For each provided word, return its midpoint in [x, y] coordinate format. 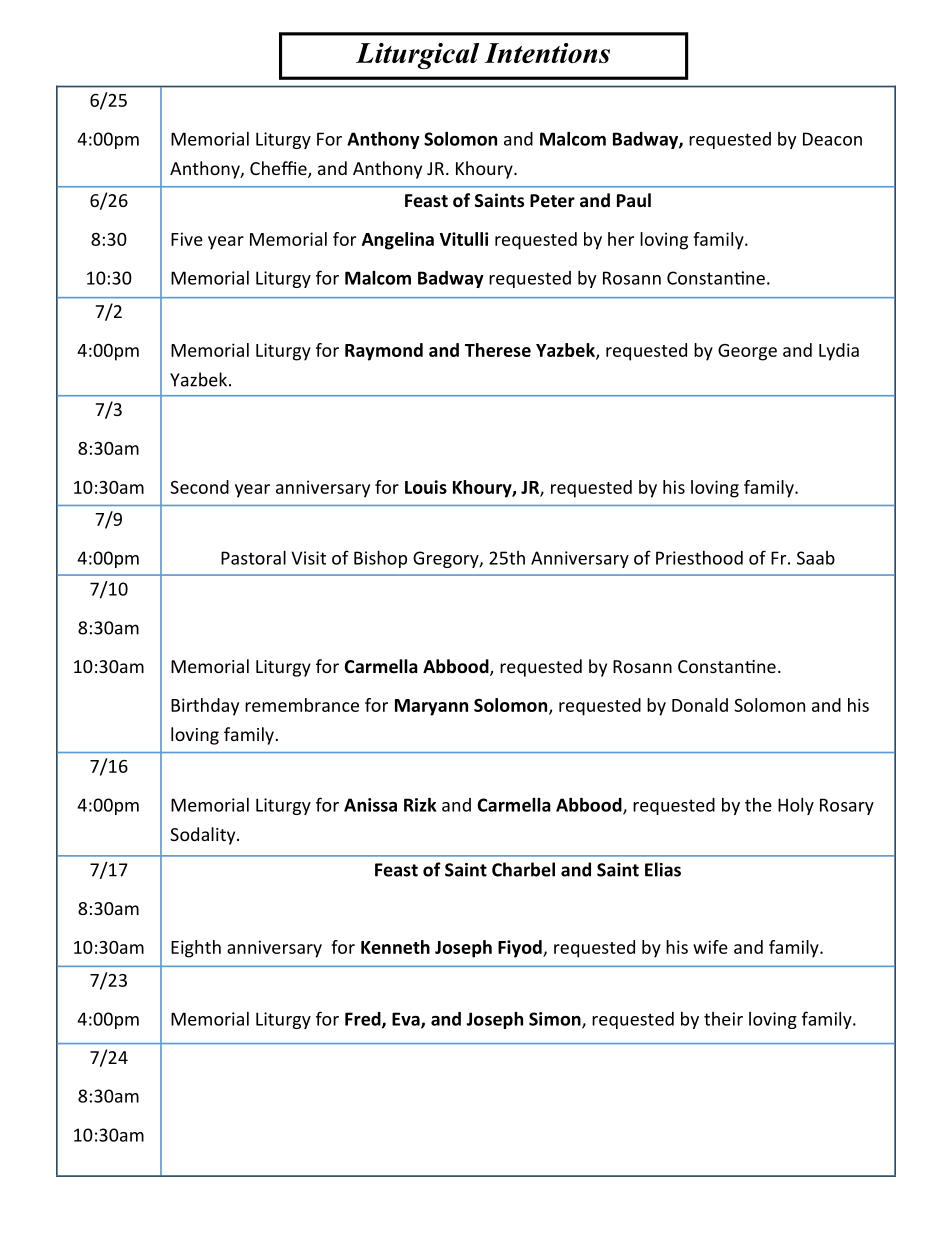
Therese [498, 350]
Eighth [196, 949]
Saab [816, 558]
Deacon [832, 139]
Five [187, 239]
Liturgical [417, 56]
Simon [556, 1020]
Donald [700, 705]
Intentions [547, 53]
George [747, 352]
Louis [426, 487]
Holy [796, 806]
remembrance [302, 705]
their [723, 1019]
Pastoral [253, 557]
